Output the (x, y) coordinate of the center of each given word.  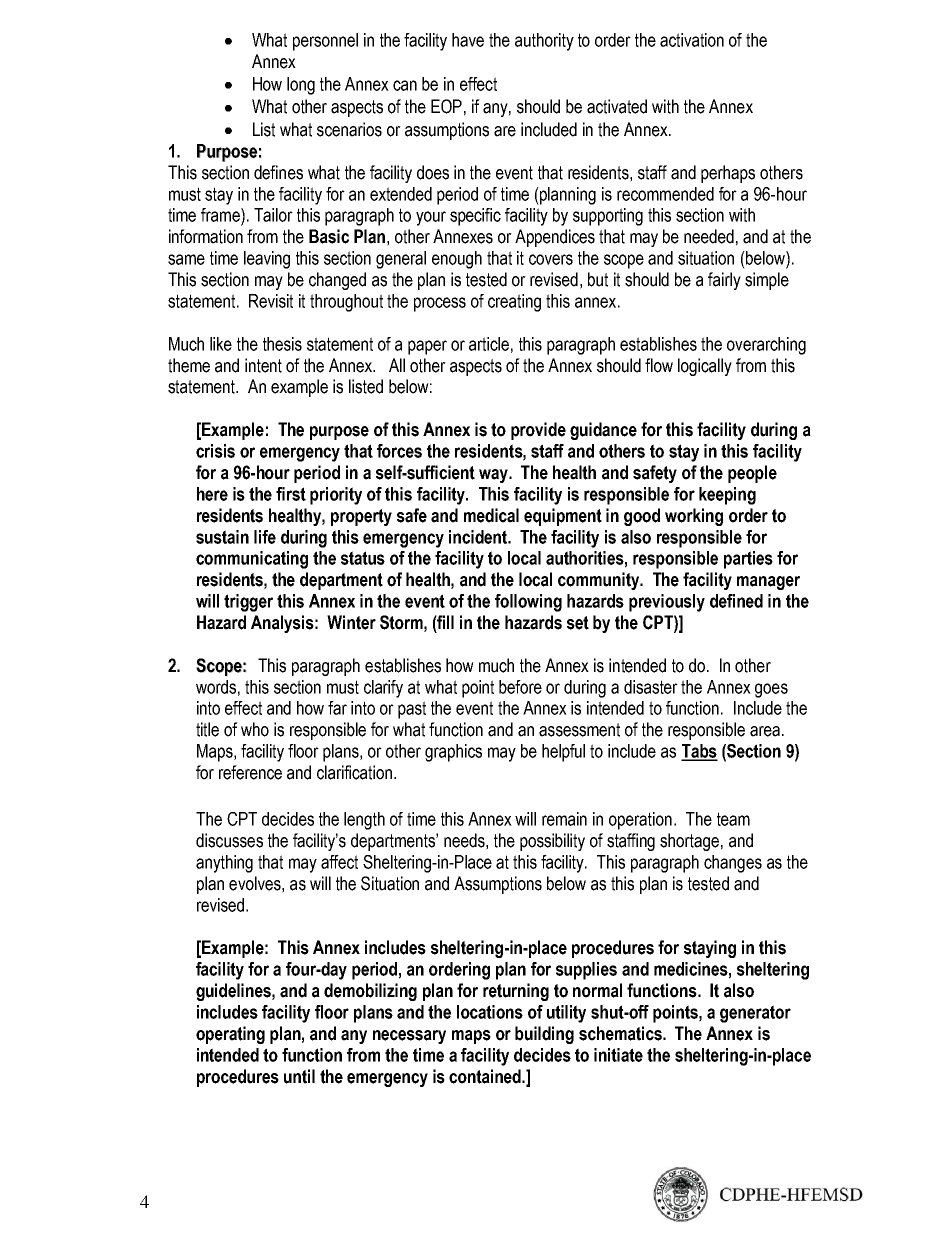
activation (692, 40)
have (468, 40)
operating (230, 1035)
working (694, 517)
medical (491, 515)
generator (755, 1014)
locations (490, 1012)
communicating (252, 560)
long (301, 86)
